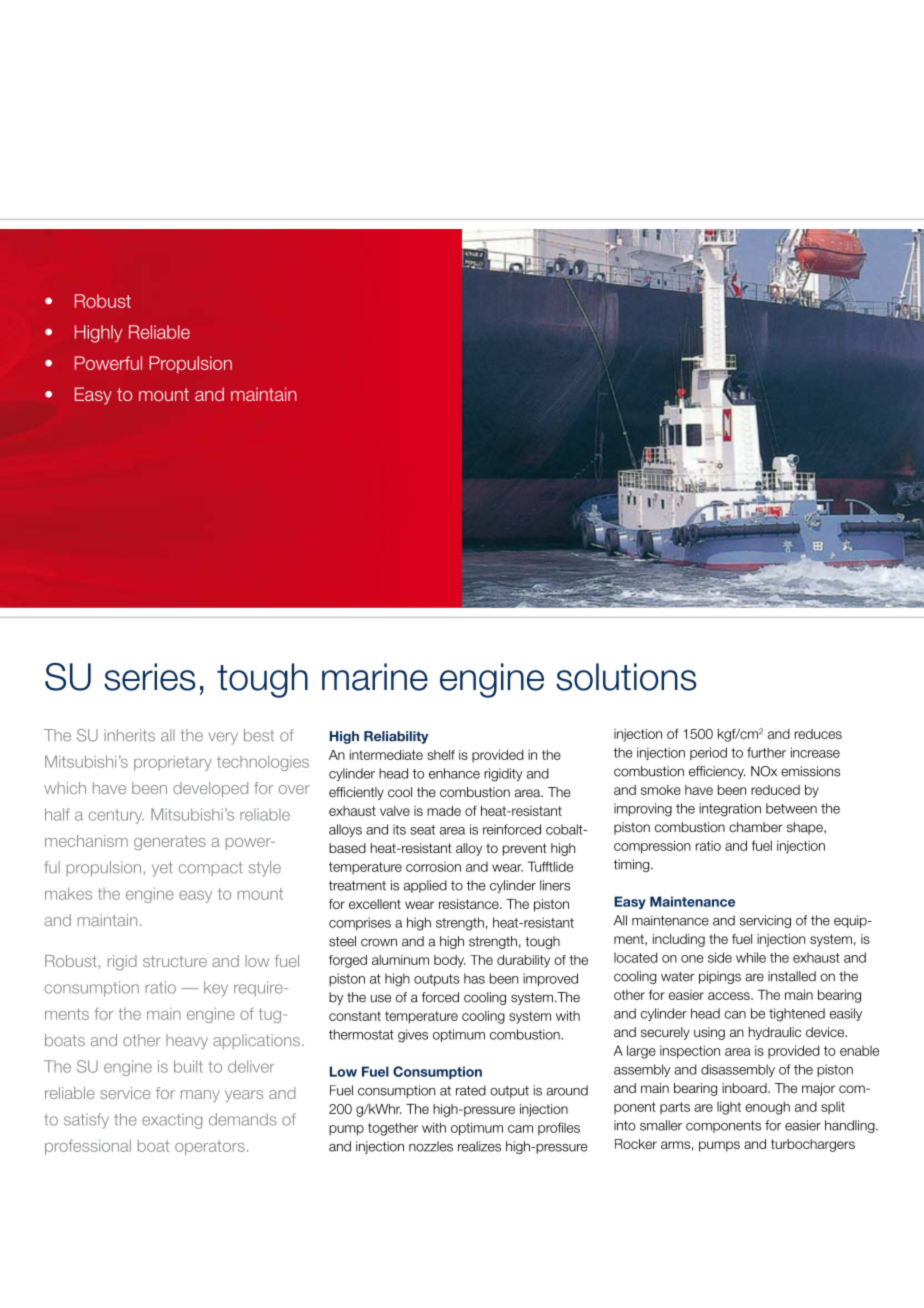  I want to click on marine, so click(375, 677).
